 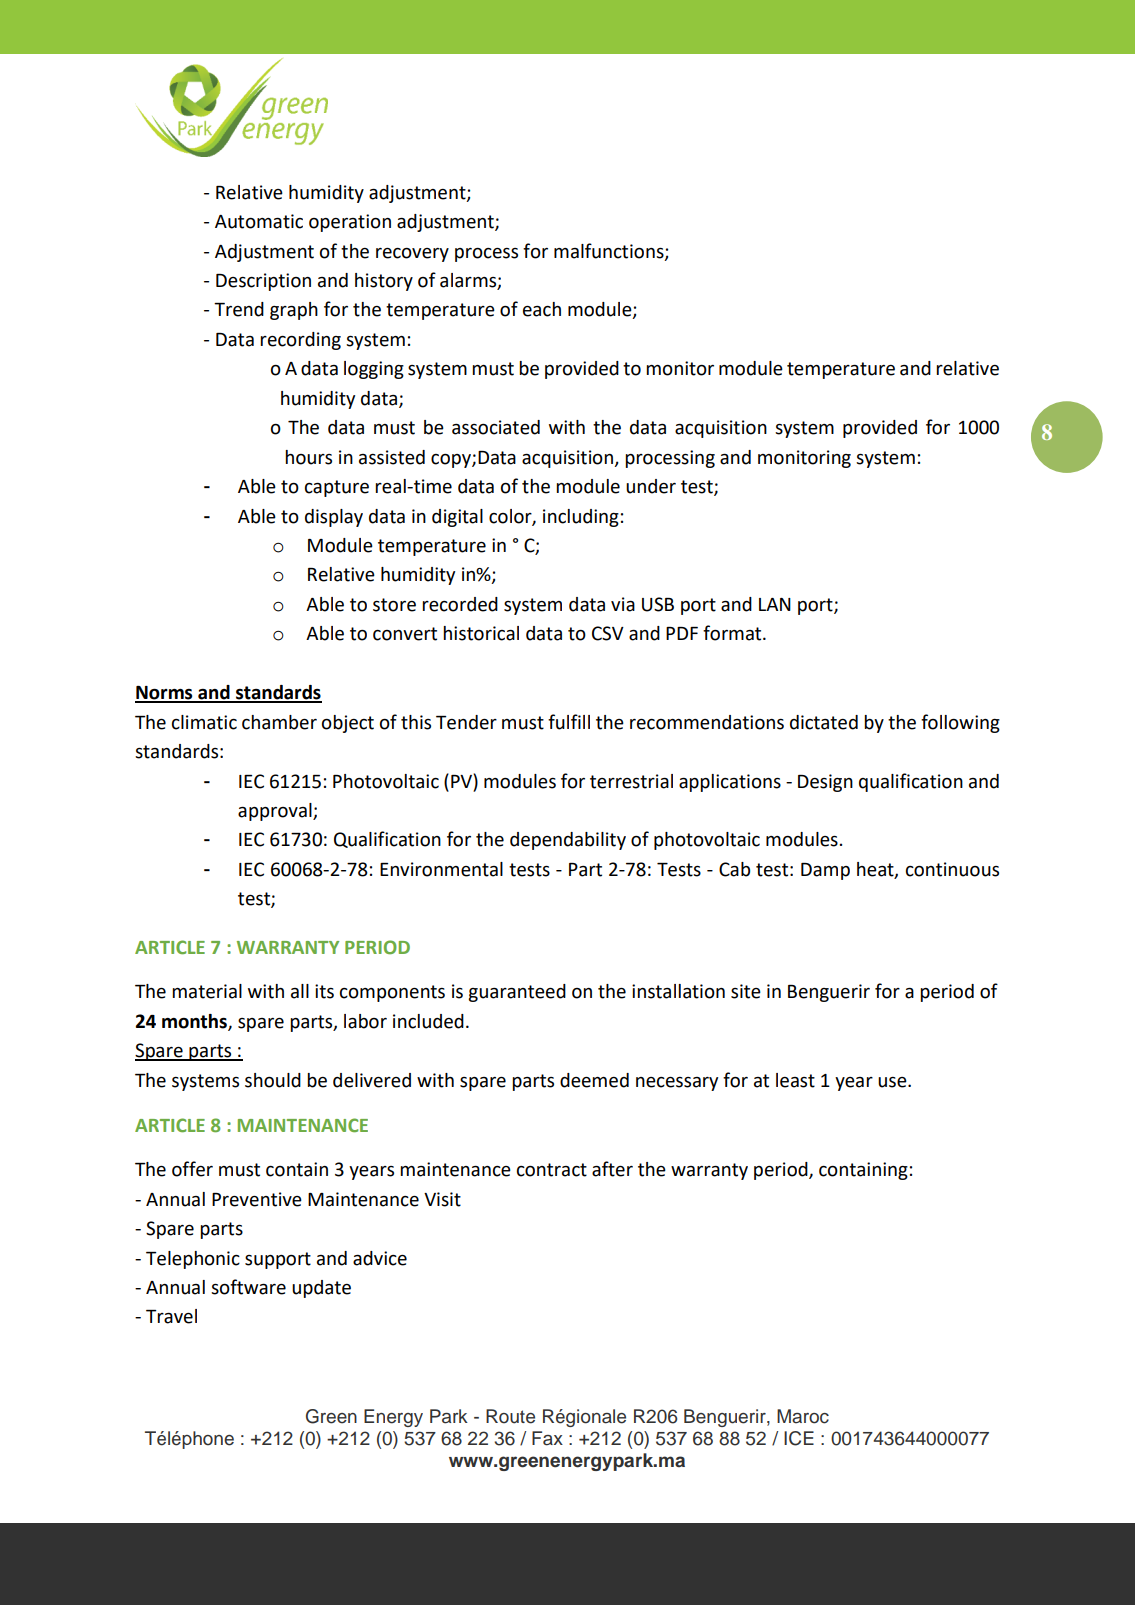 What do you see at coordinates (568, 841) in the page?
I see `dependability` at bounding box center [568, 841].
